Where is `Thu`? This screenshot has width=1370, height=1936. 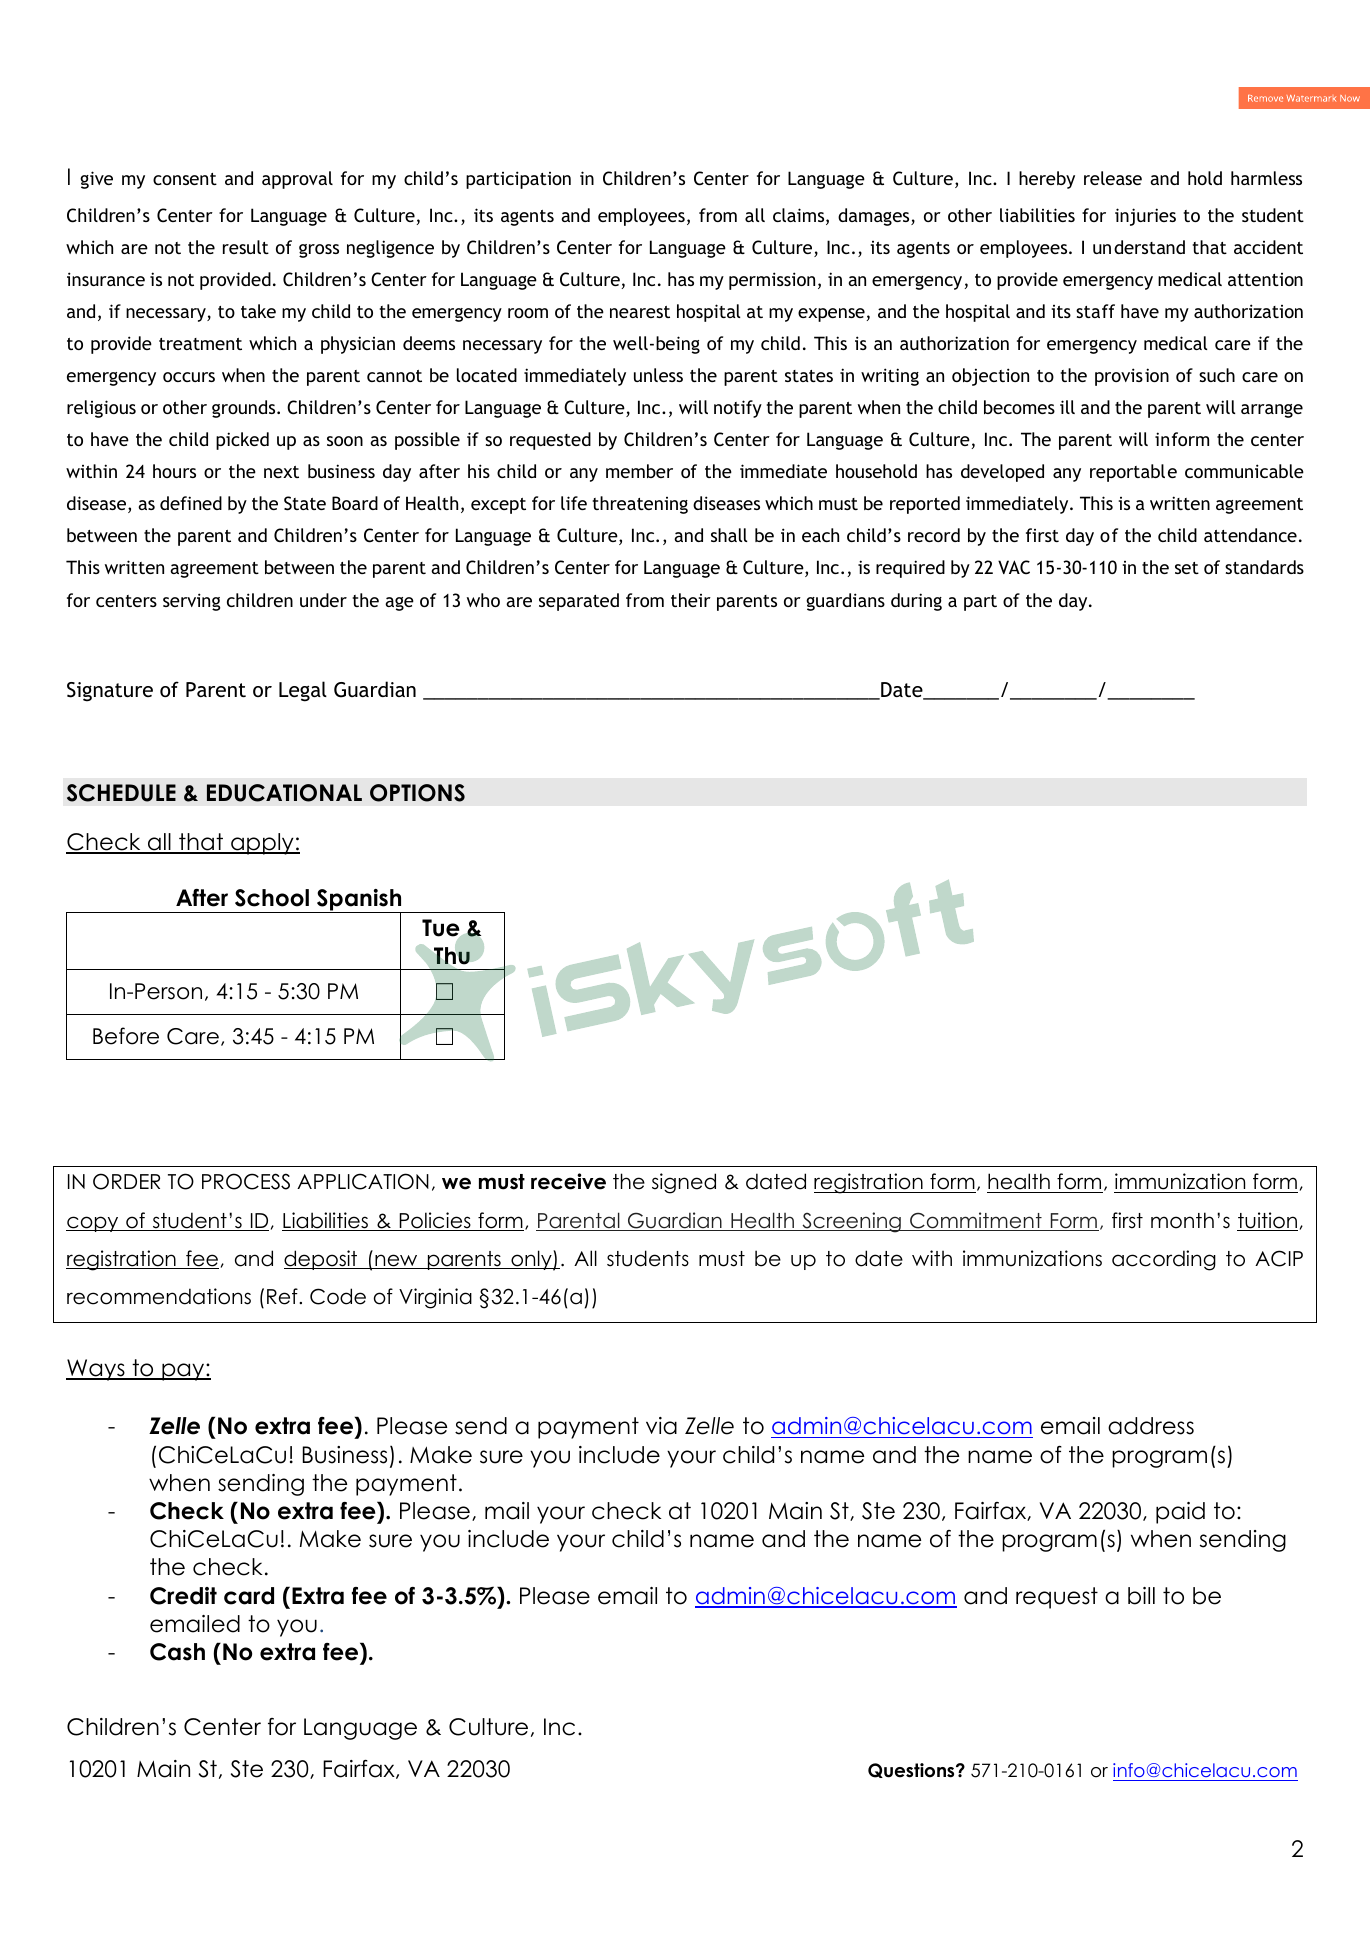 Thu is located at coordinates (452, 955).
